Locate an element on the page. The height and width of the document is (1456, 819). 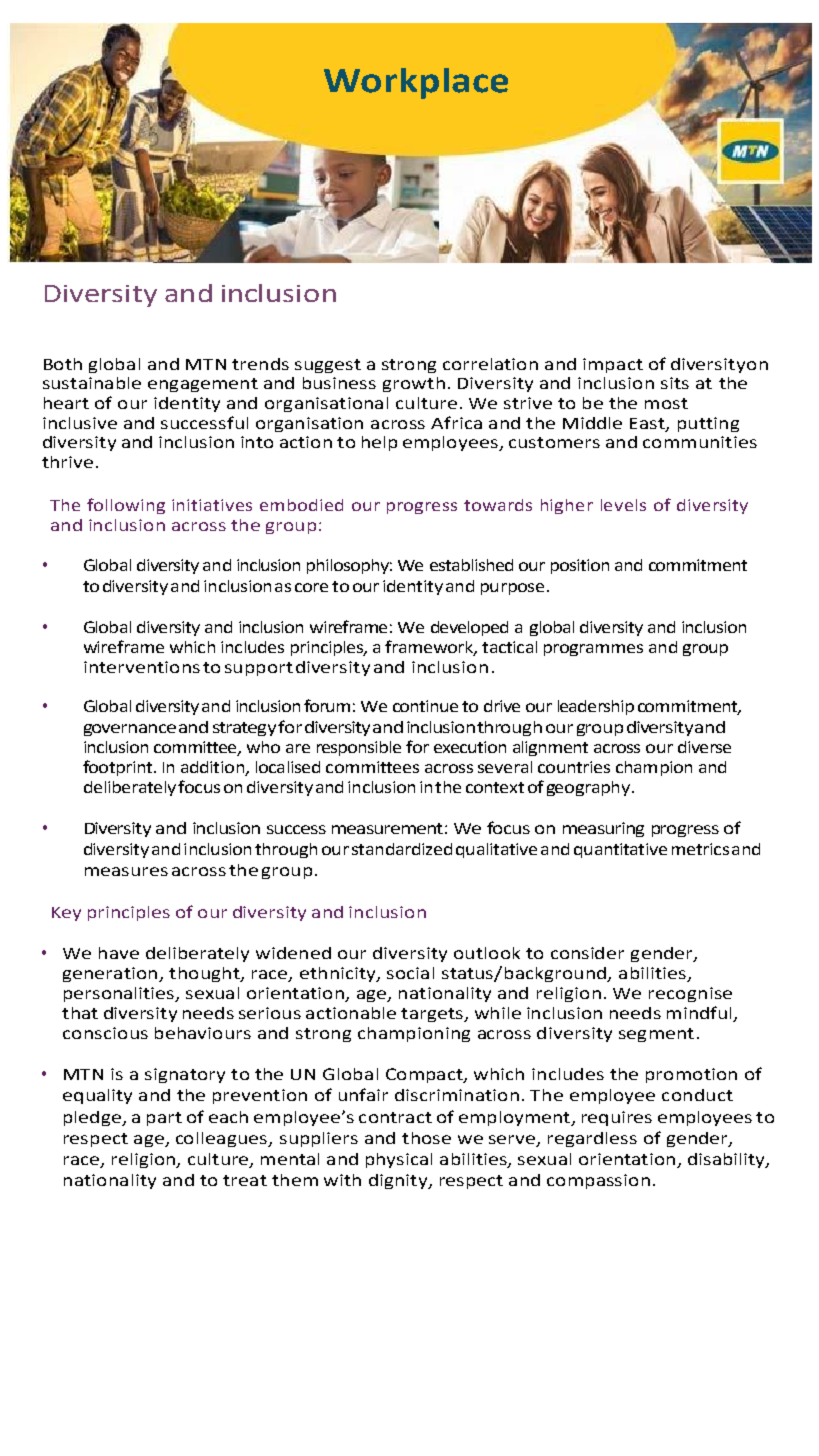
suggest is located at coordinates (328, 366).
